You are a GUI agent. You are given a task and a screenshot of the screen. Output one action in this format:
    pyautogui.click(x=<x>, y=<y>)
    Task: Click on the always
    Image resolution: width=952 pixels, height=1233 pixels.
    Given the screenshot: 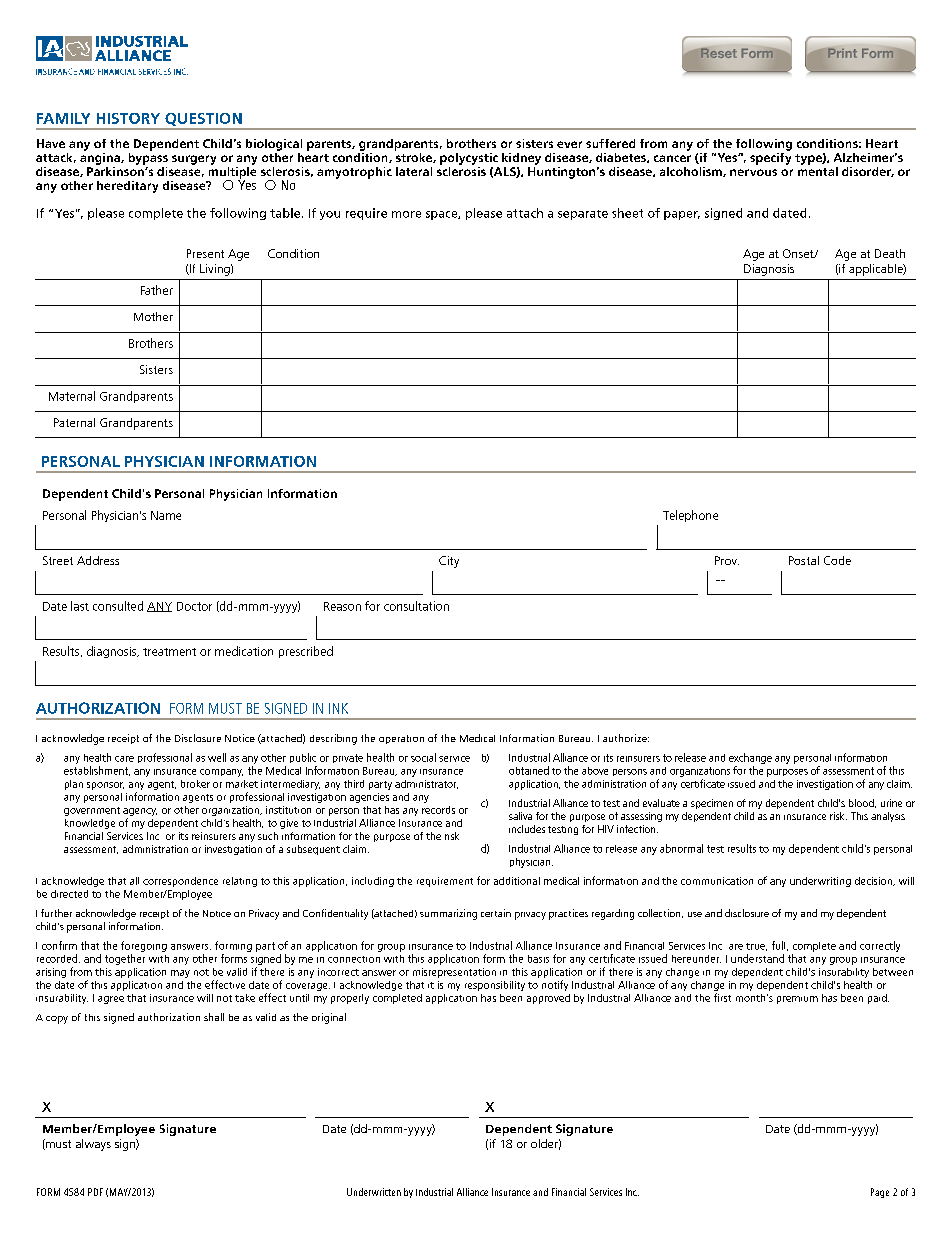 What is the action you would take?
    pyautogui.click(x=93, y=1145)
